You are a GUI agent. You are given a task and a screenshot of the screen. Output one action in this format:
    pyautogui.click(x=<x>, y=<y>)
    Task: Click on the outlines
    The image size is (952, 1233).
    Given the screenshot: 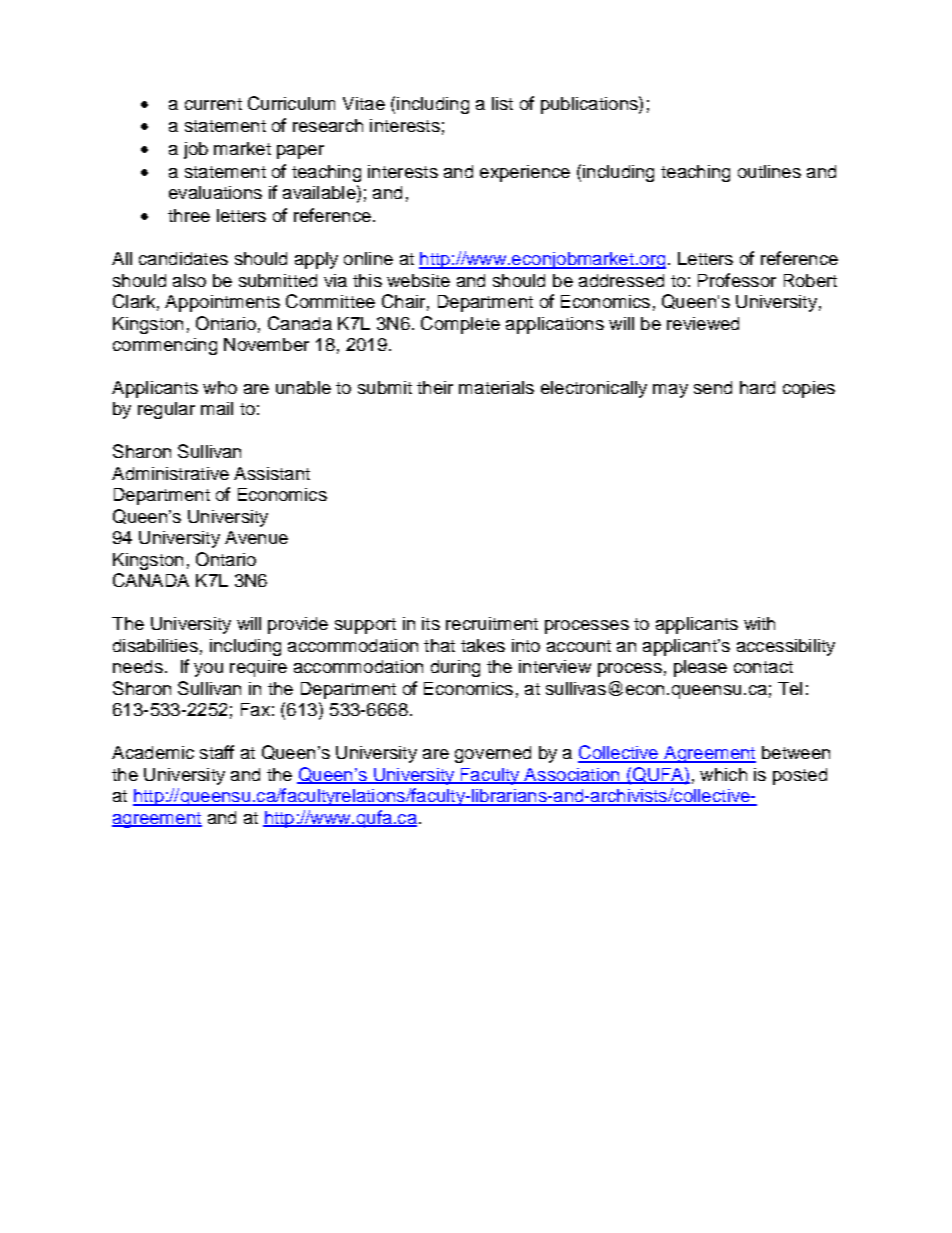 What is the action you would take?
    pyautogui.click(x=769, y=171)
